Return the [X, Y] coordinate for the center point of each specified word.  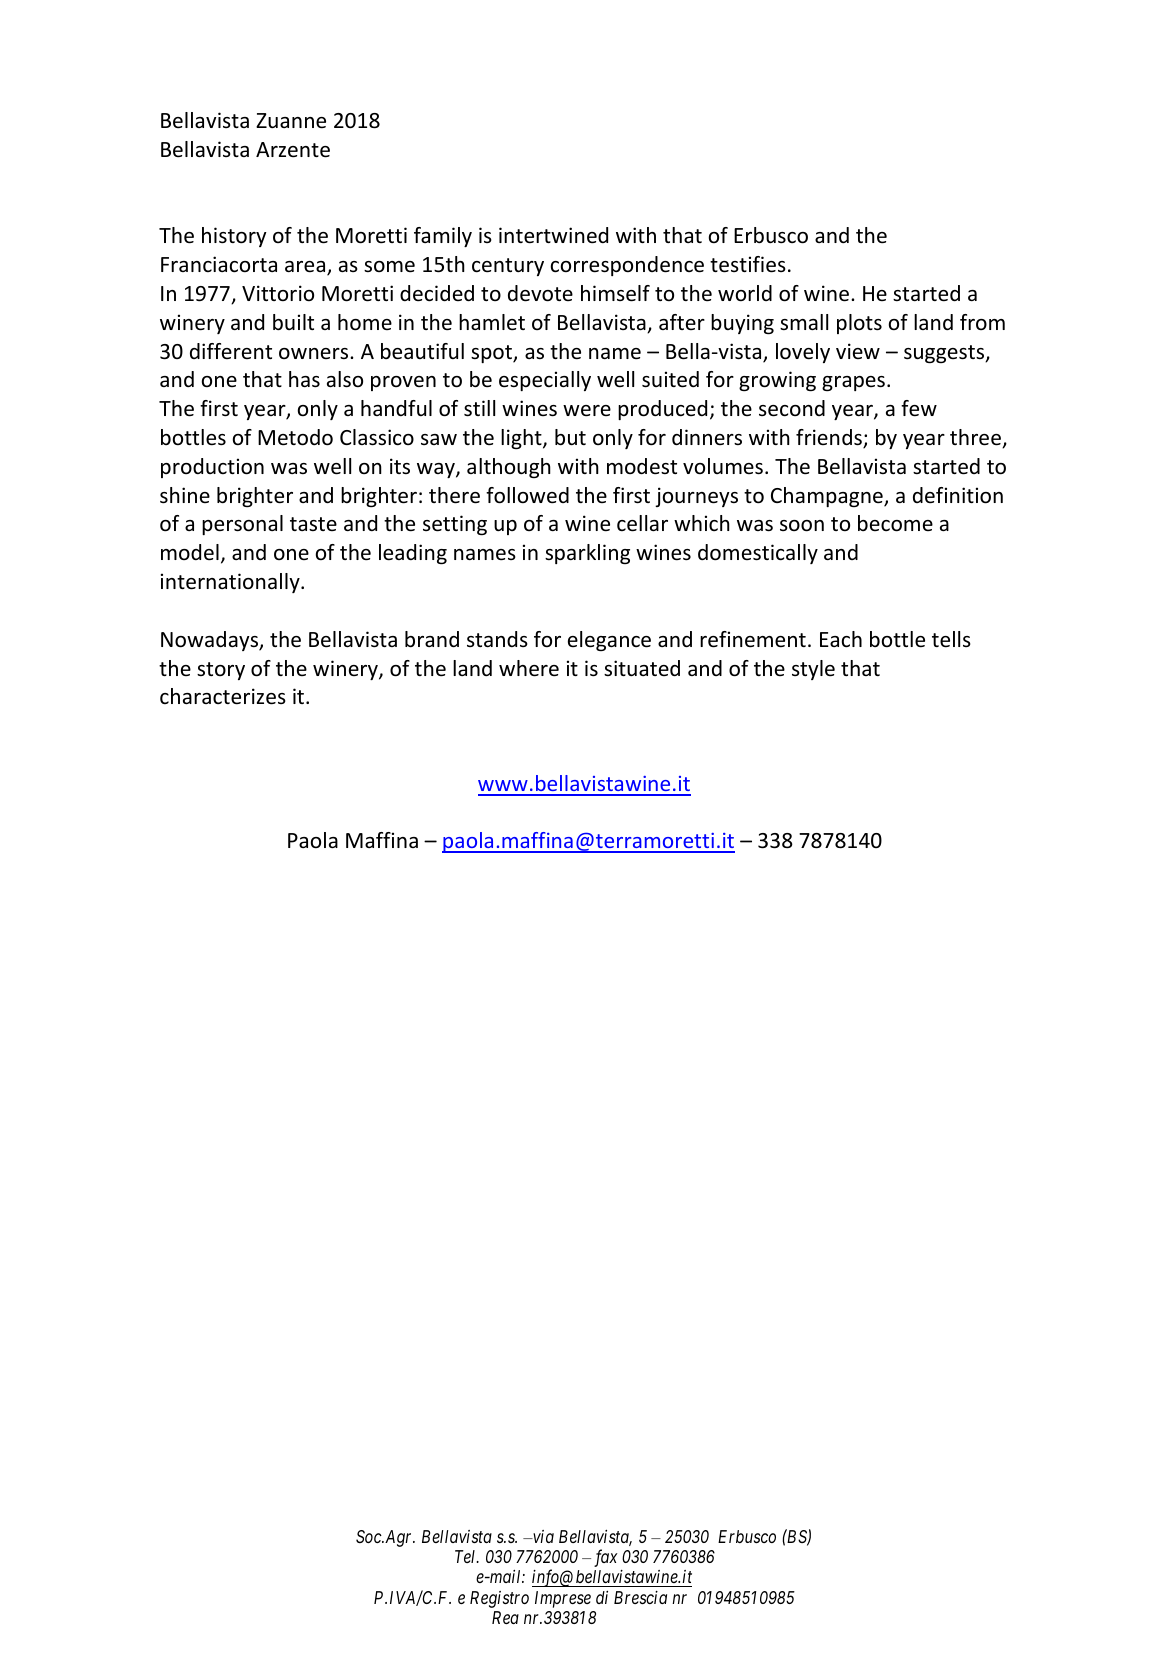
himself [615, 293]
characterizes [223, 696]
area [306, 268]
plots [859, 324]
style [813, 670]
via [542, 1536]
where [529, 668]
